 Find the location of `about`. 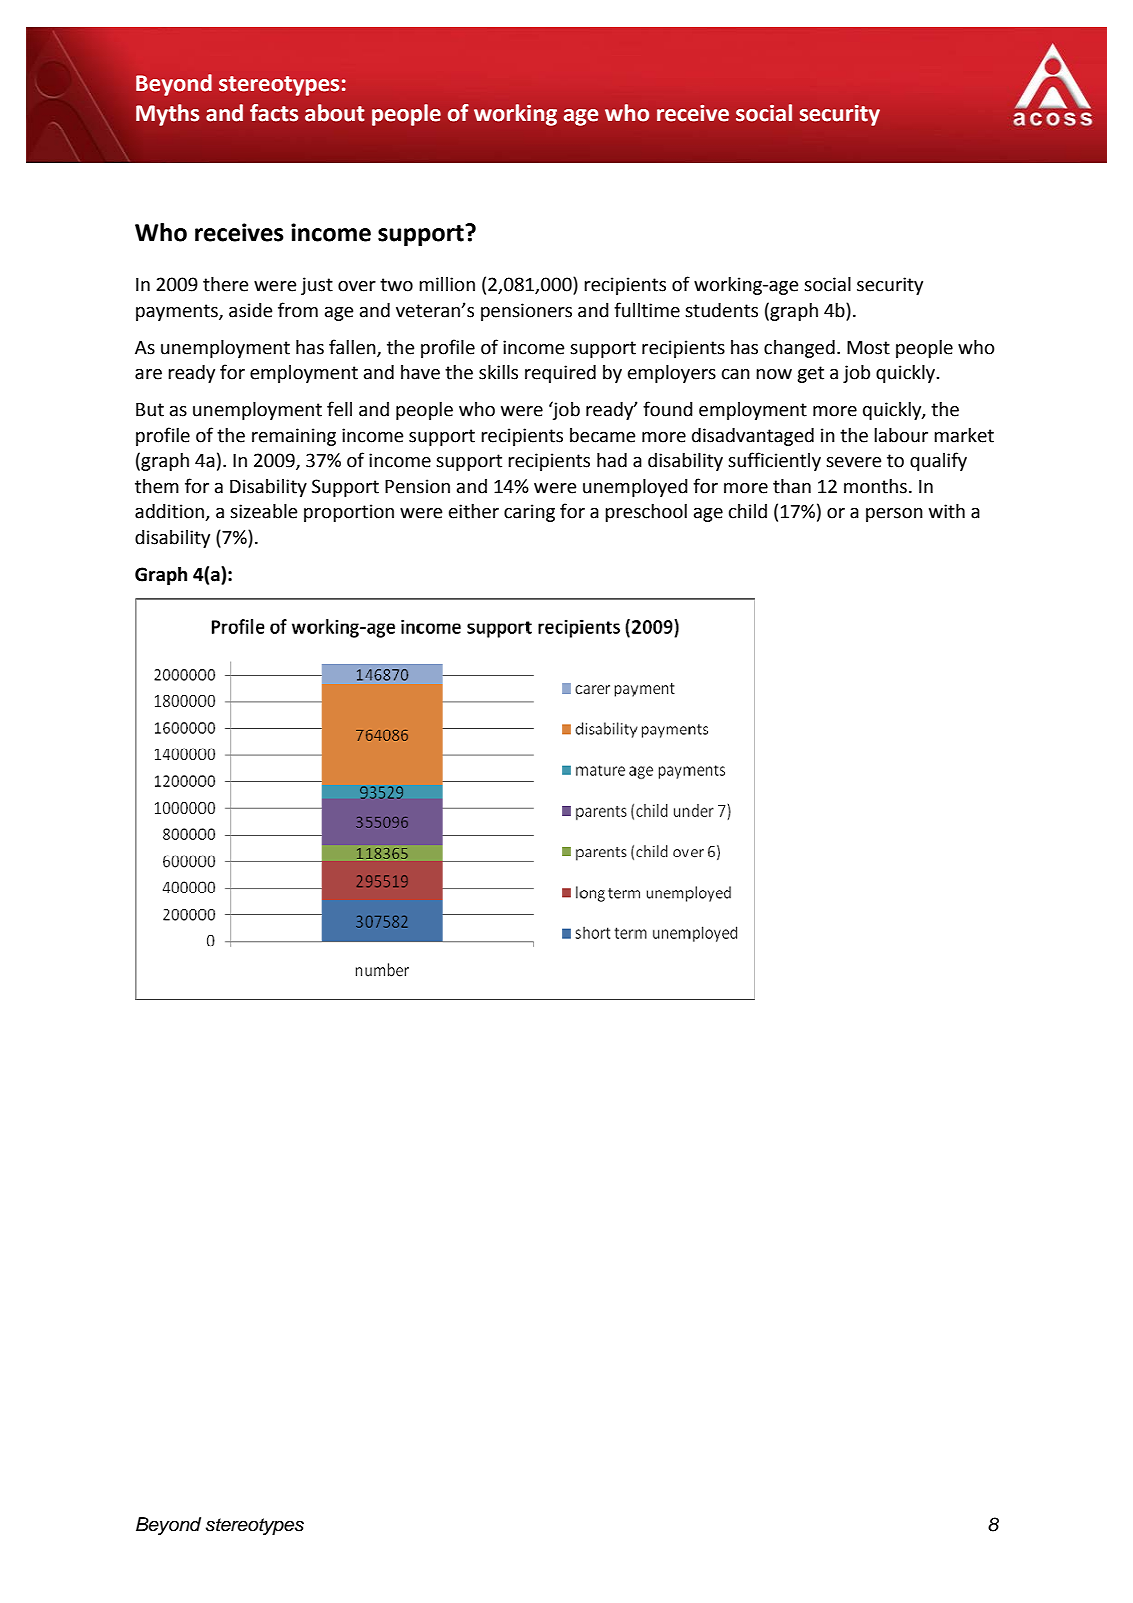

about is located at coordinates (335, 113).
